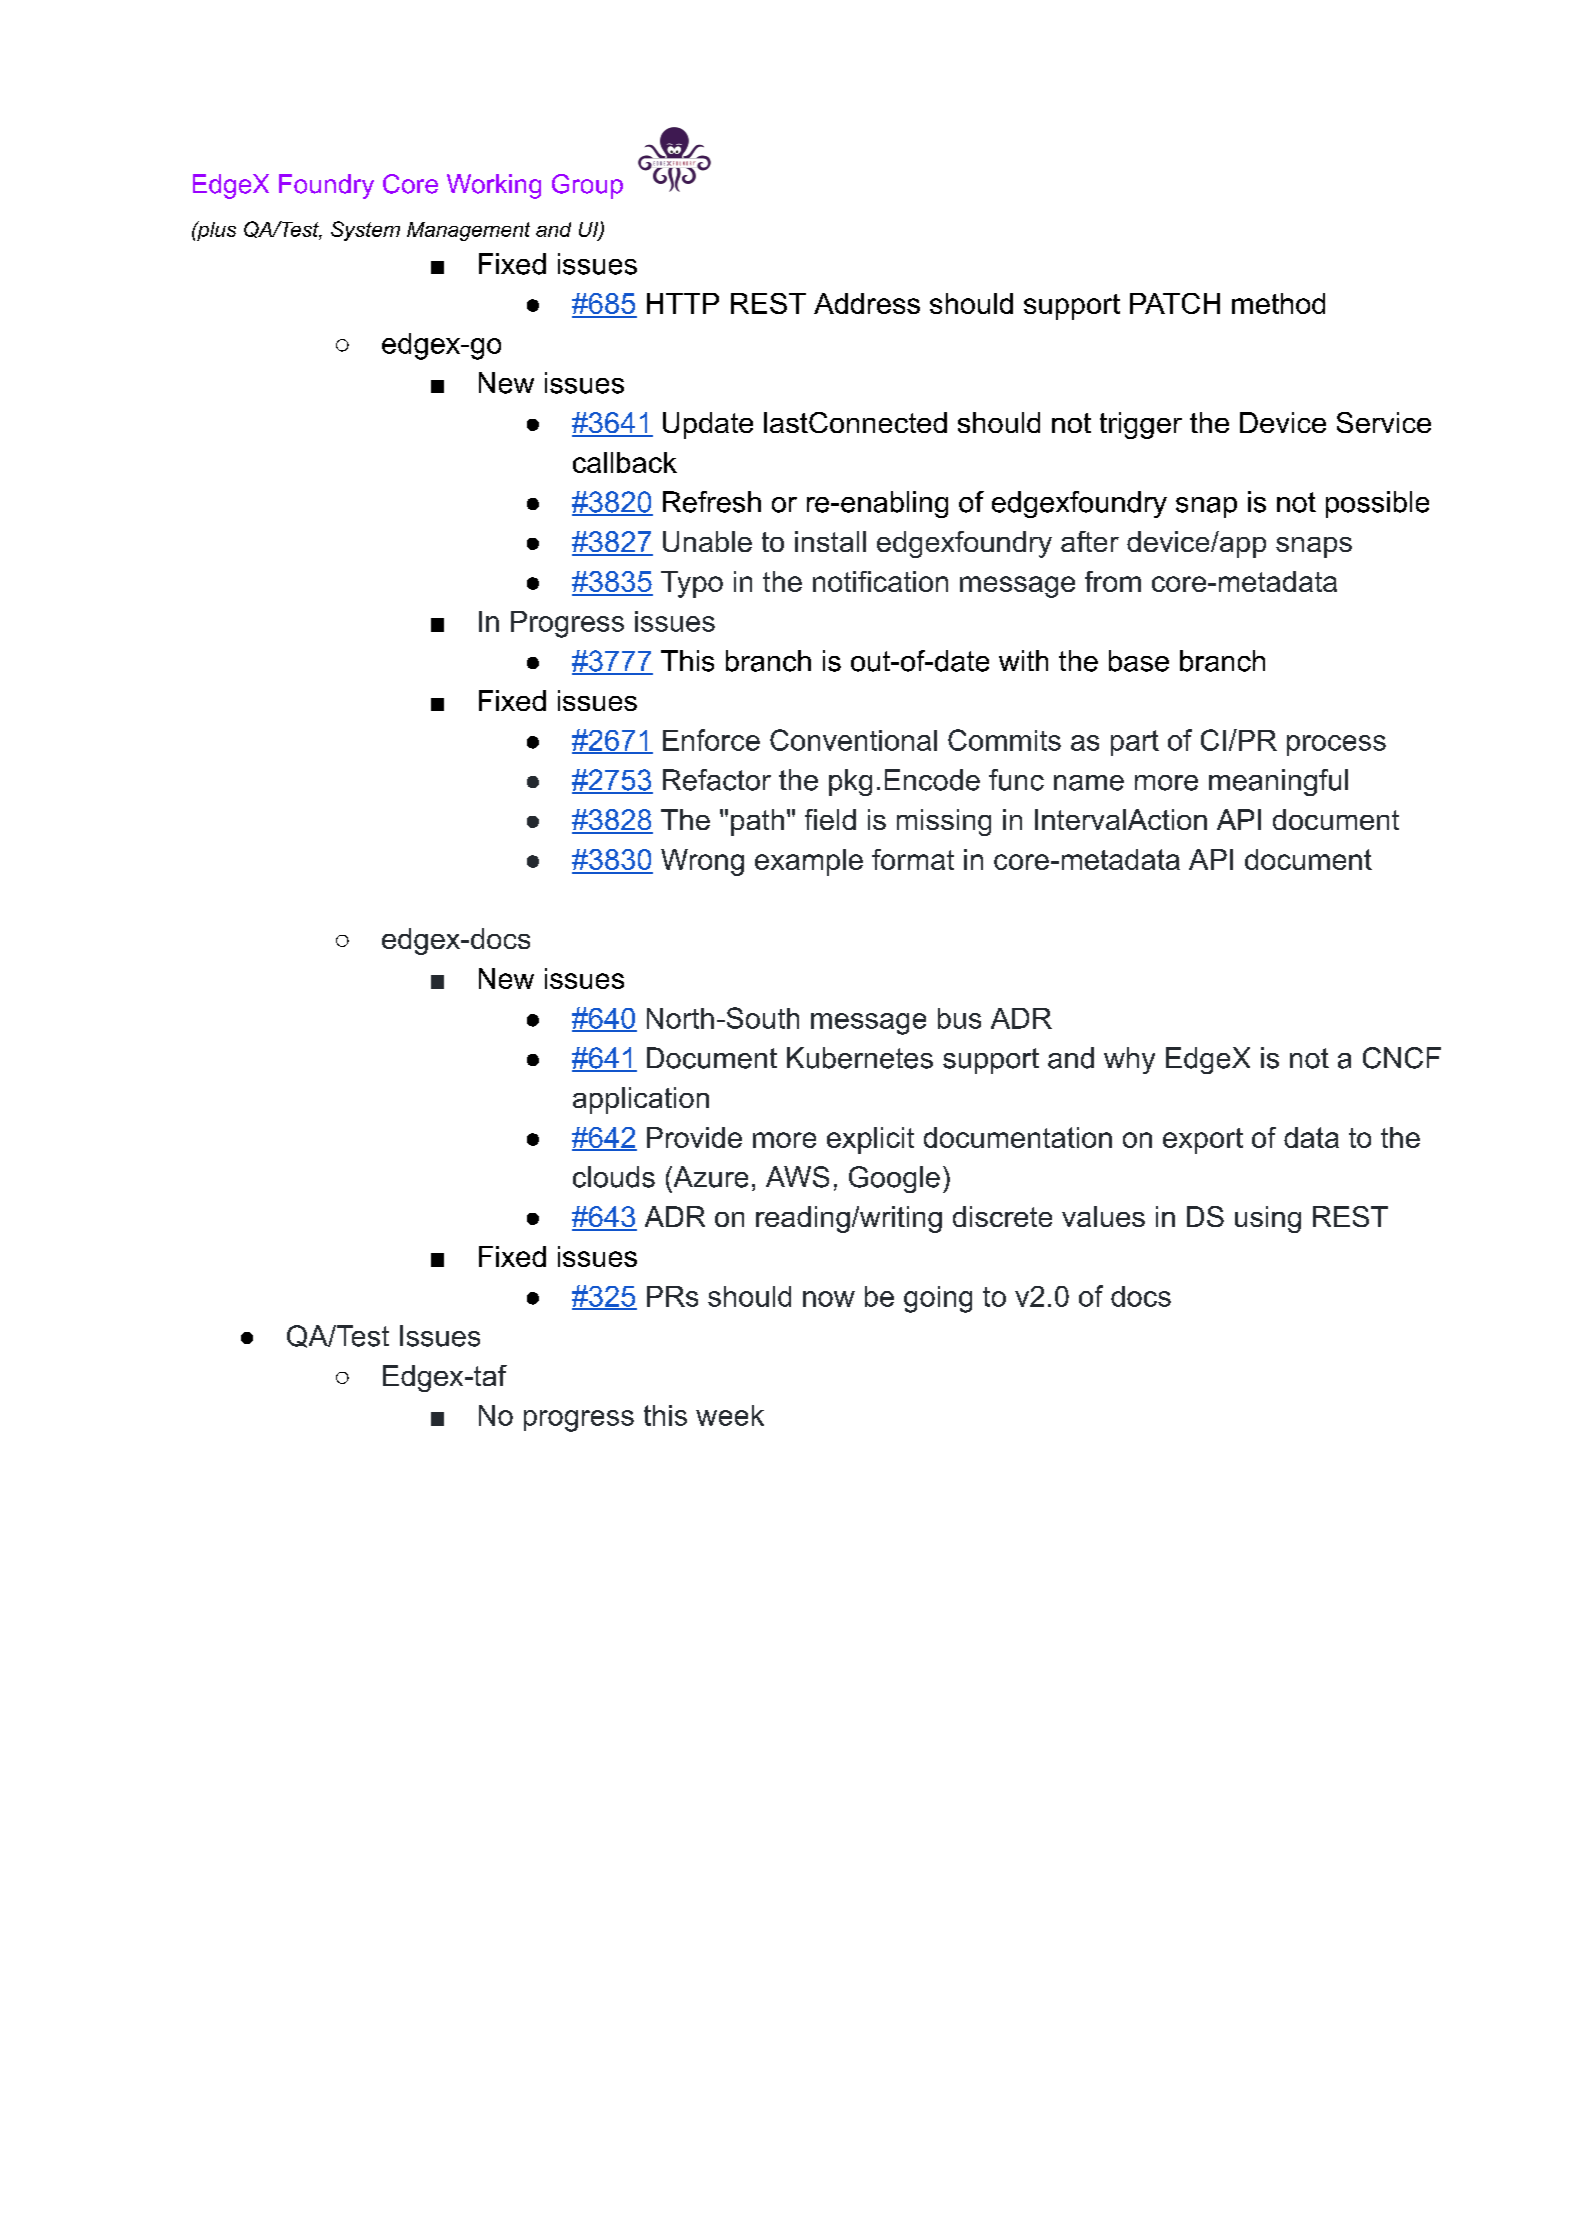 This screenshot has width=1576, height=2233. I want to click on Refactor, so click(717, 780).
